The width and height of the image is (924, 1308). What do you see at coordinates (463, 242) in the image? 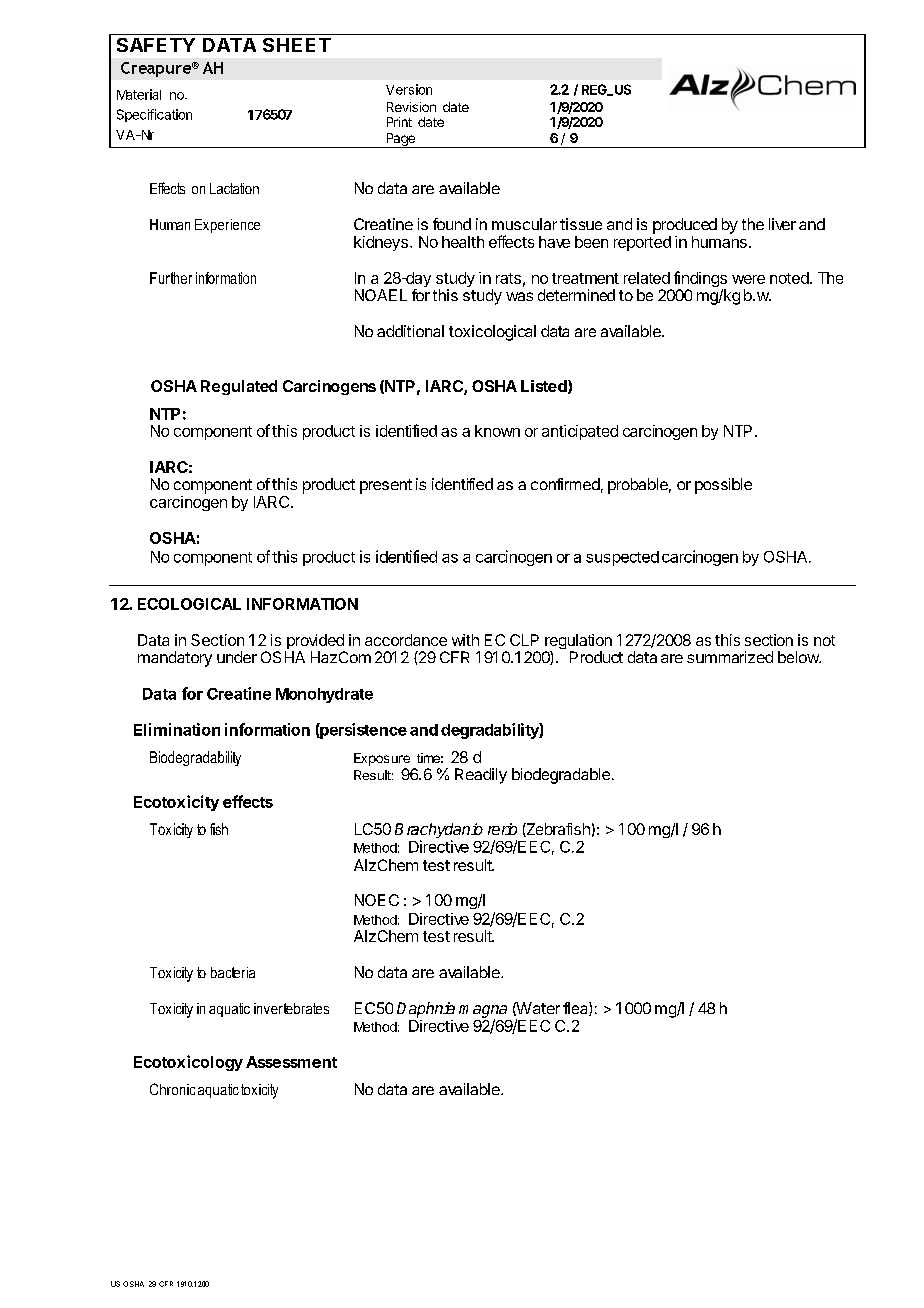
I see `health` at bounding box center [463, 242].
